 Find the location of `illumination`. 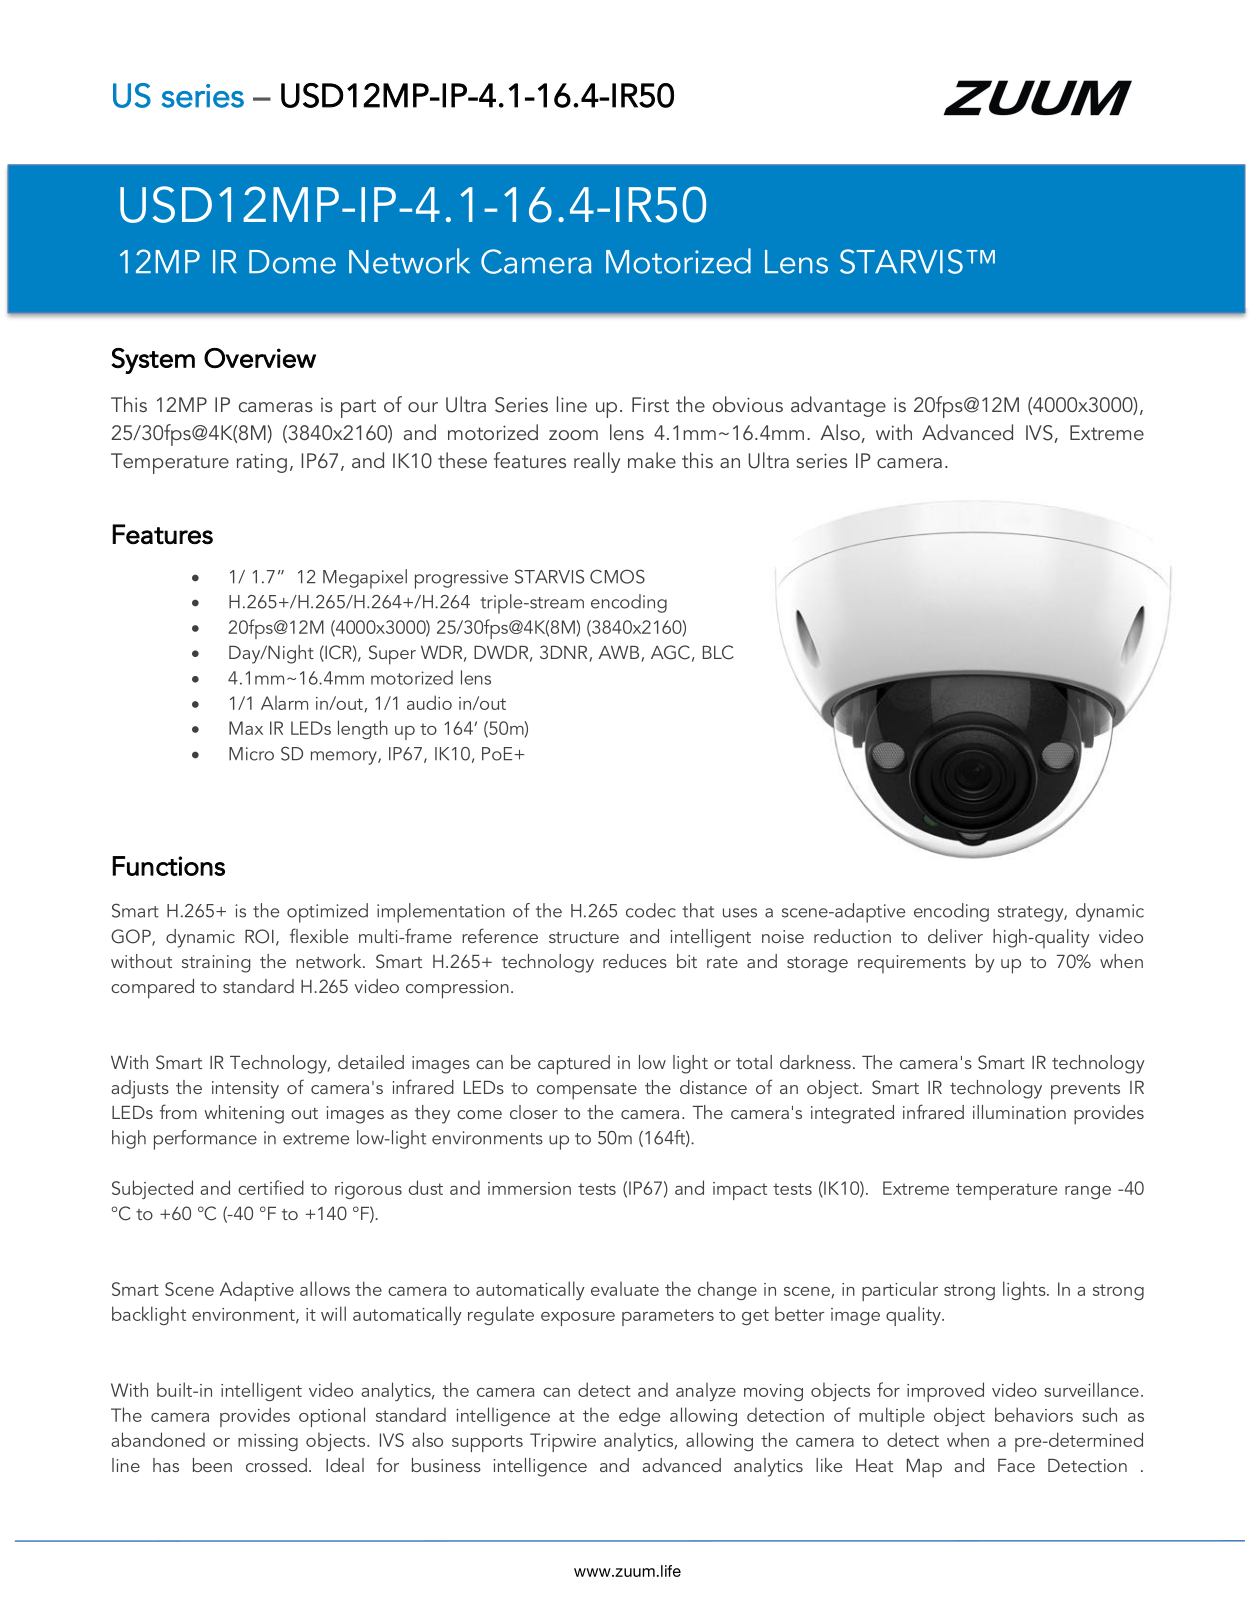

illumination is located at coordinates (1019, 1112).
